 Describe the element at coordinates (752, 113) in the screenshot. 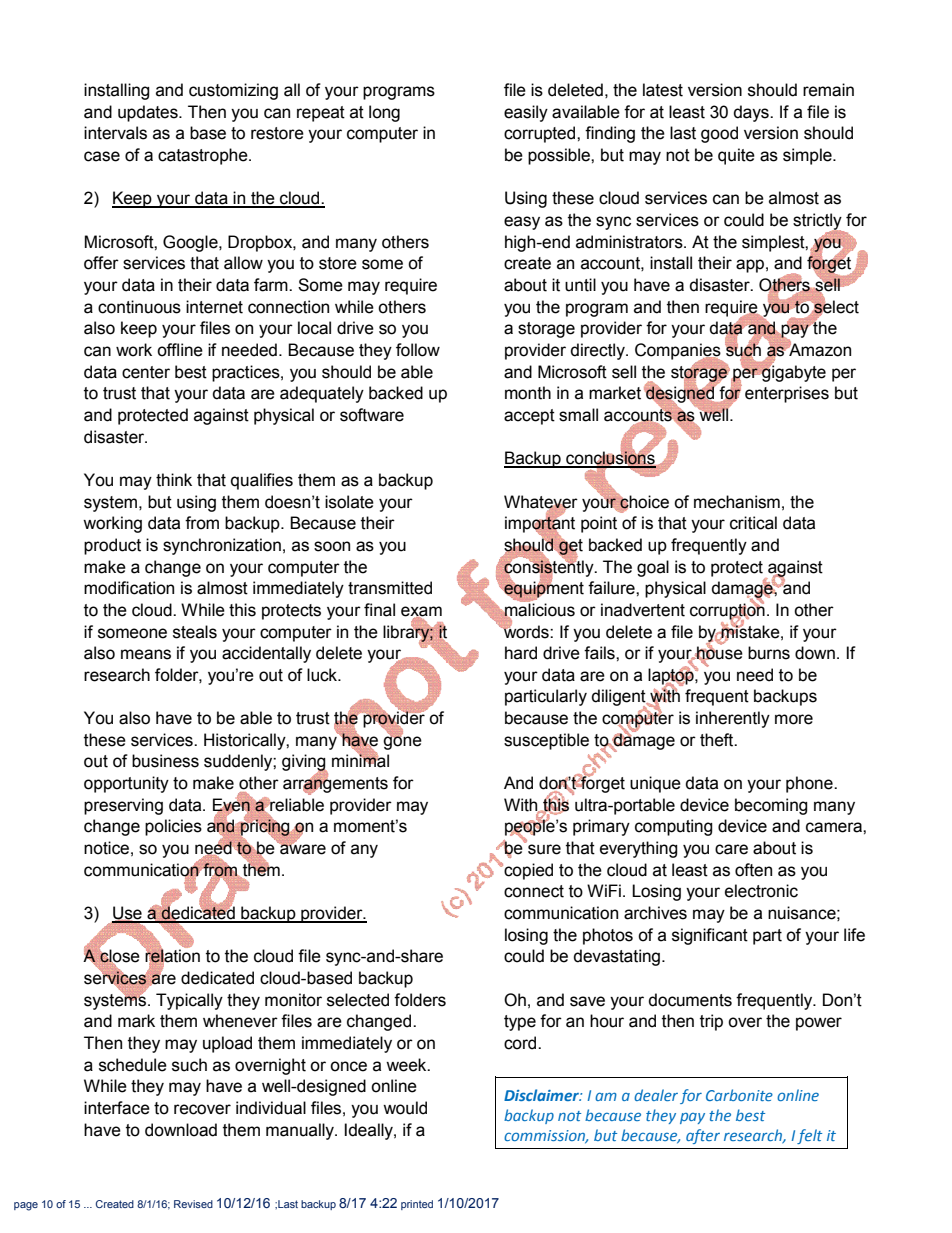

I see `days` at that location.
